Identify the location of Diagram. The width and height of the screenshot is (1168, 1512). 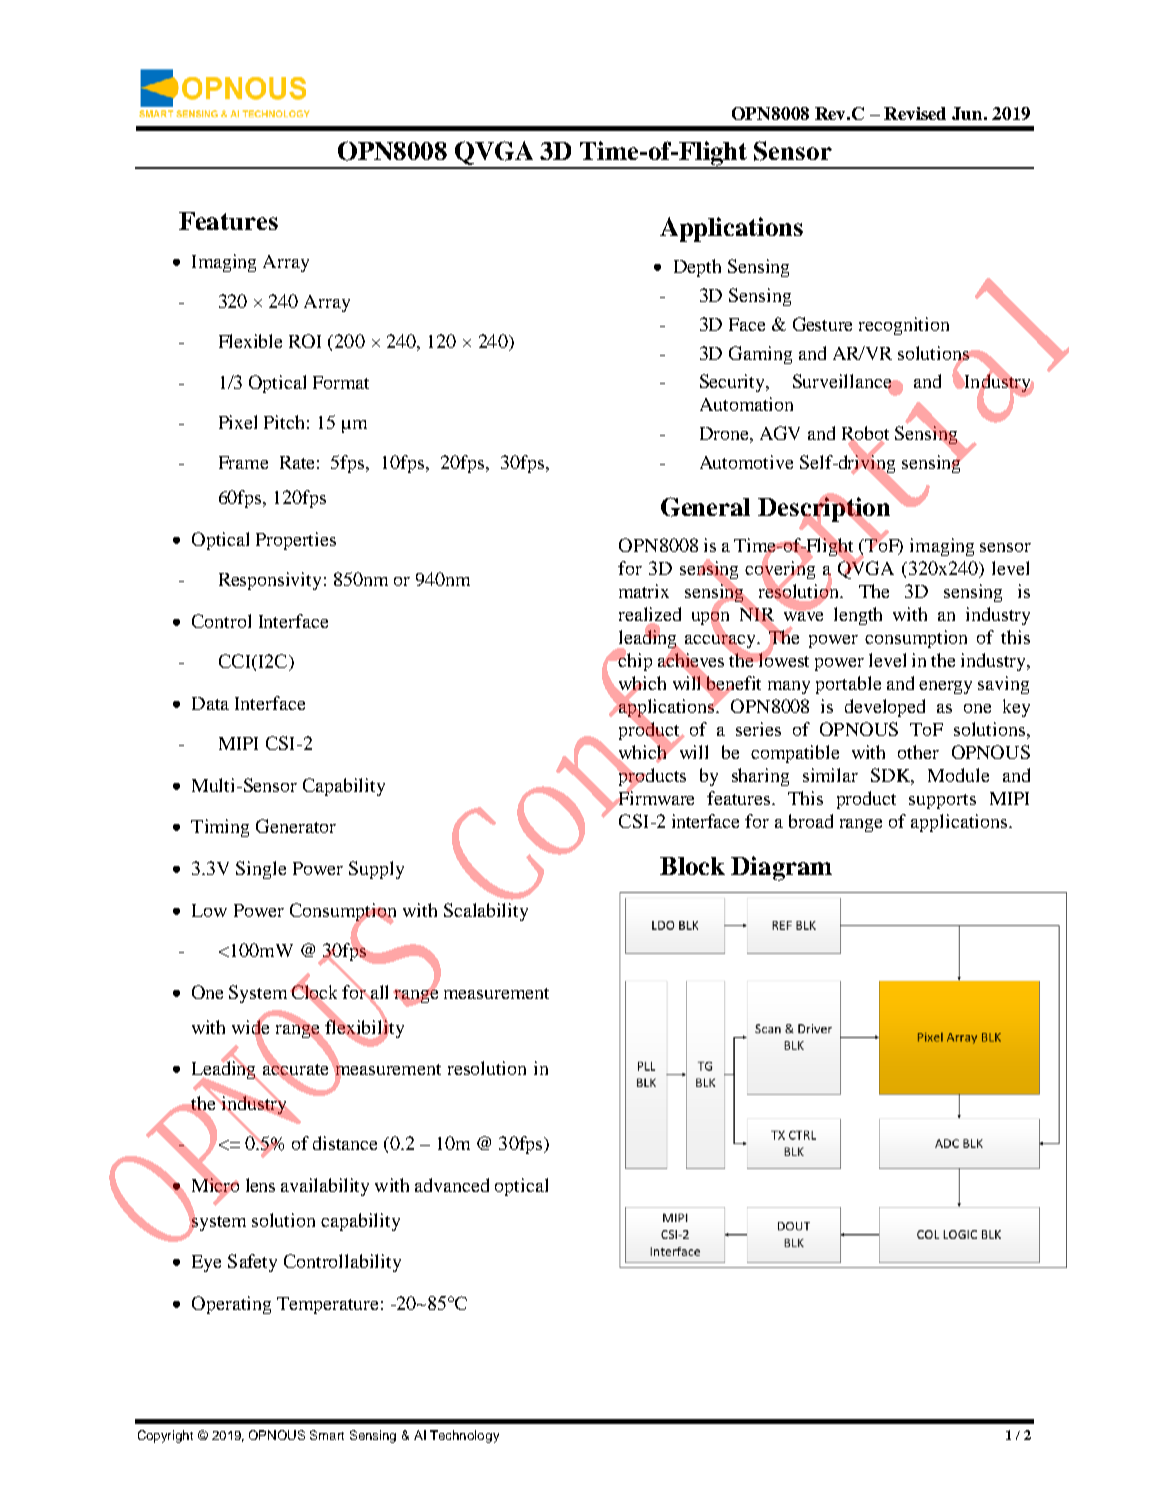
(781, 868).
